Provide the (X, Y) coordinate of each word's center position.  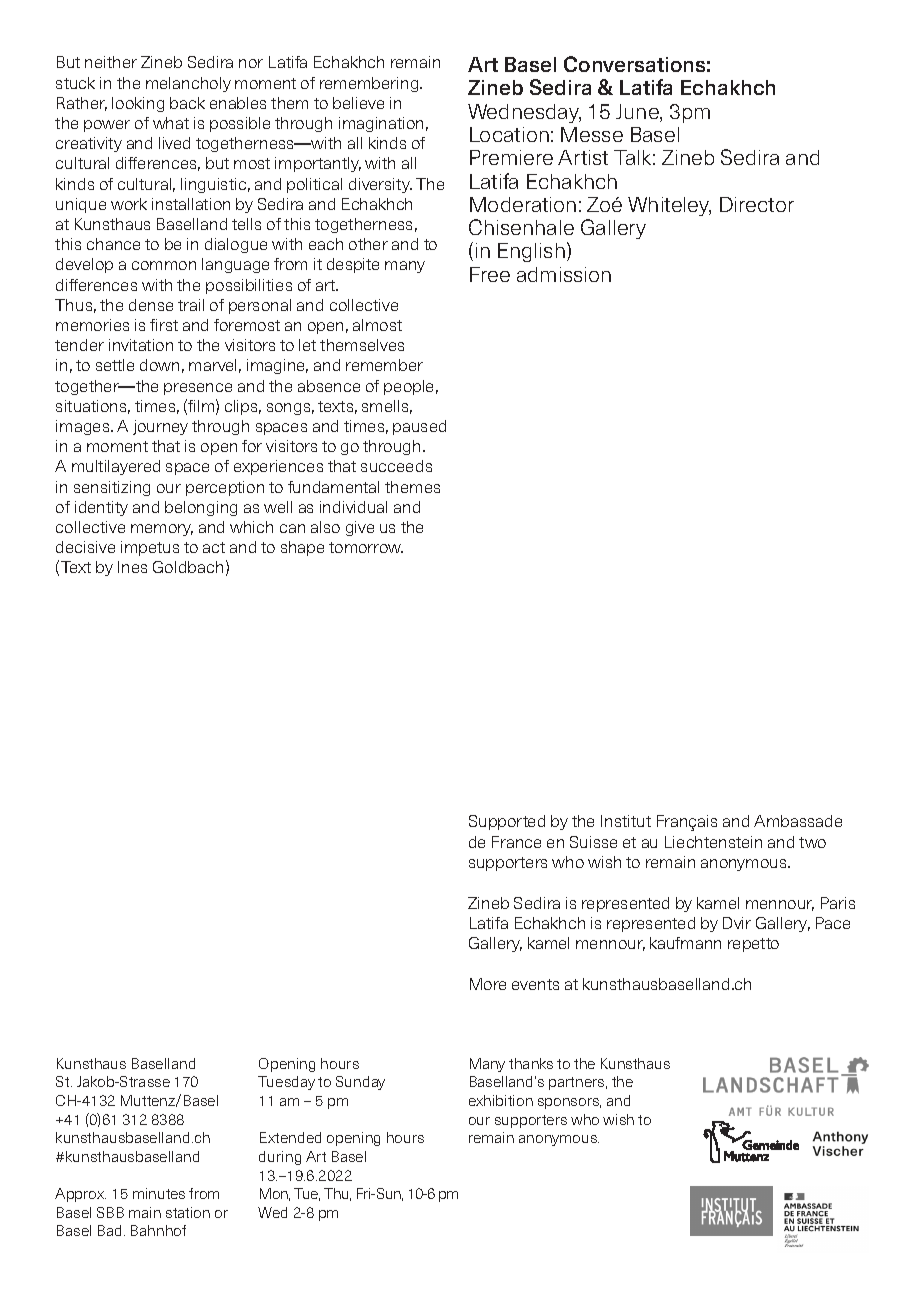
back (187, 103)
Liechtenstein (713, 842)
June (638, 113)
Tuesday (286, 1083)
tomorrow (366, 547)
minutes (159, 1193)
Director (757, 204)
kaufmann (685, 943)
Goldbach (188, 567)
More (488, 984)
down (159, 365)
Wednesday (524, 113)
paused (419, 427)
